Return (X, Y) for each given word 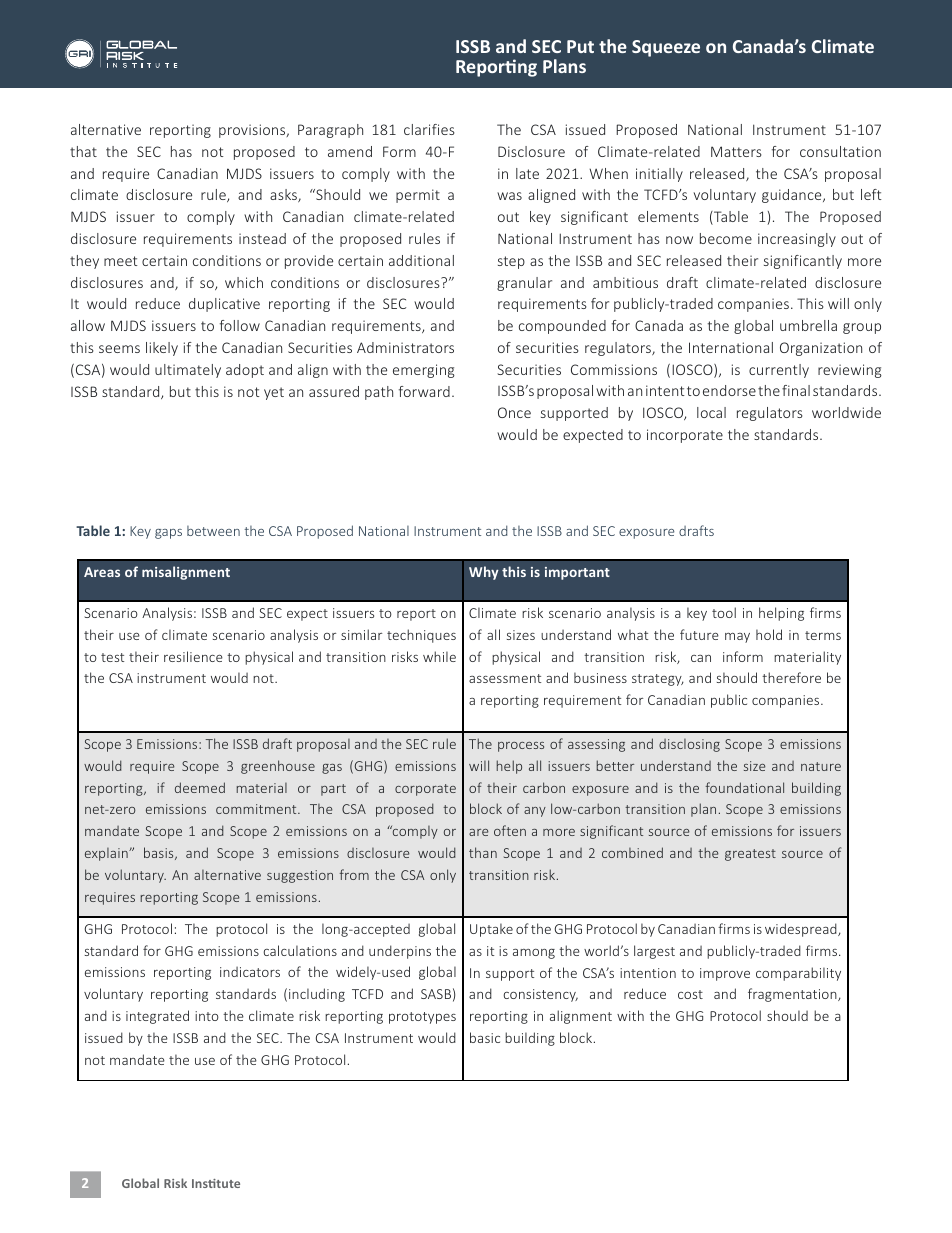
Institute (216, 1183)
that (83, 151)
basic (485, 1037)
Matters (736, 151)
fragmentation (793, 995)
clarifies (429, 129)
